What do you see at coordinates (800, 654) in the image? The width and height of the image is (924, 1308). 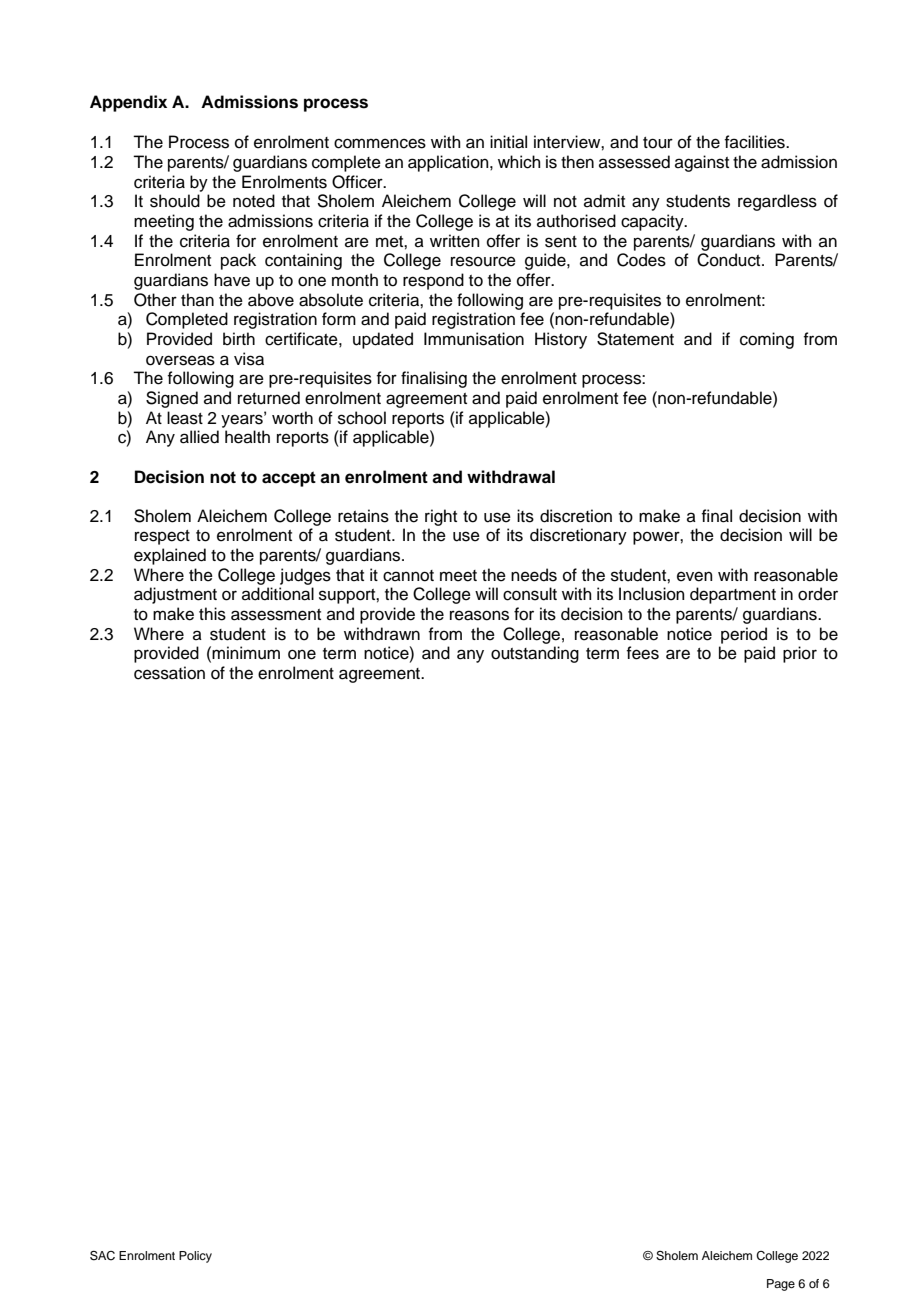 I see `prior` at bounding box center [800, 654].
